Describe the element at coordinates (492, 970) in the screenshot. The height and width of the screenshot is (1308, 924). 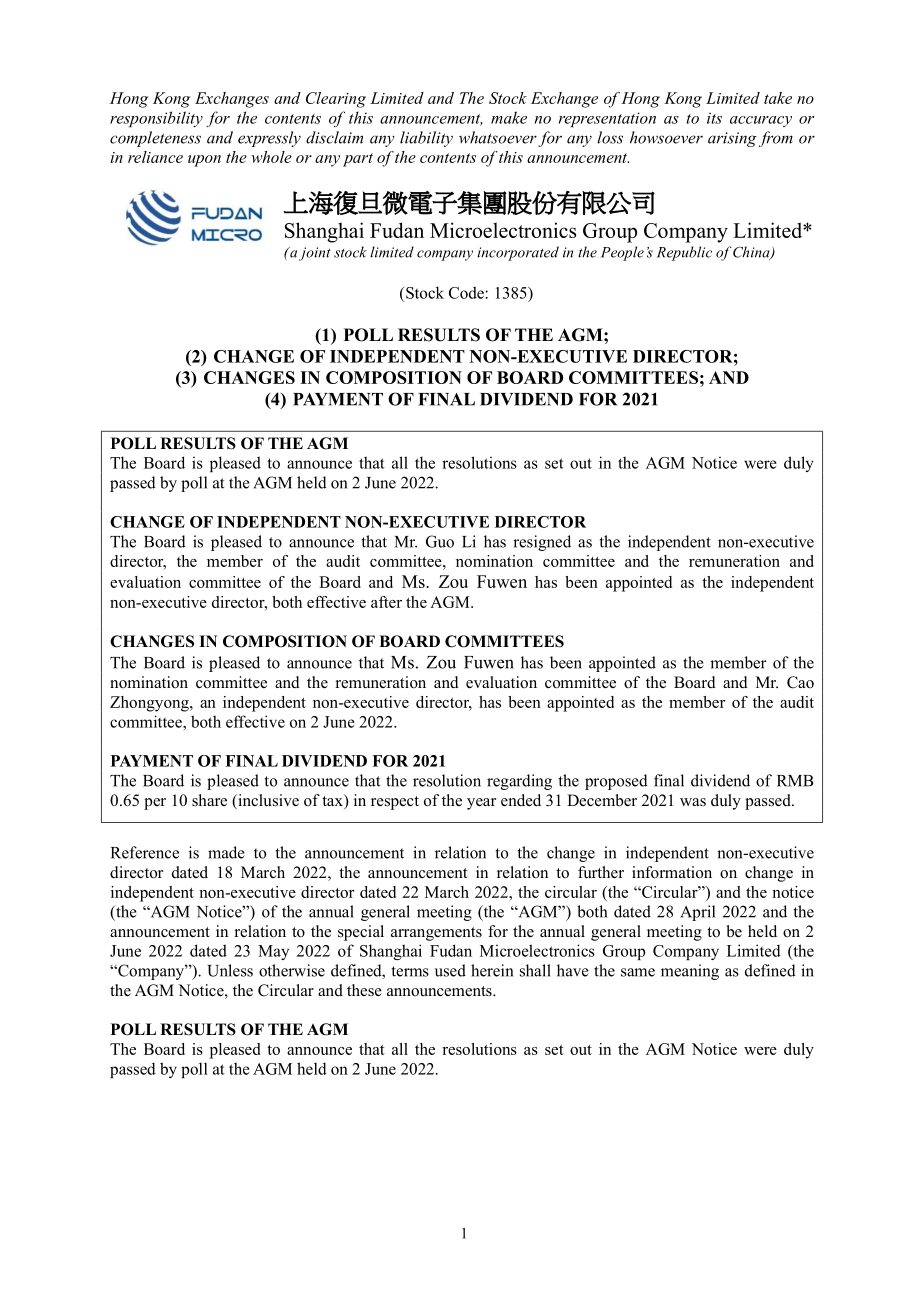
I see `herein` at that location.
